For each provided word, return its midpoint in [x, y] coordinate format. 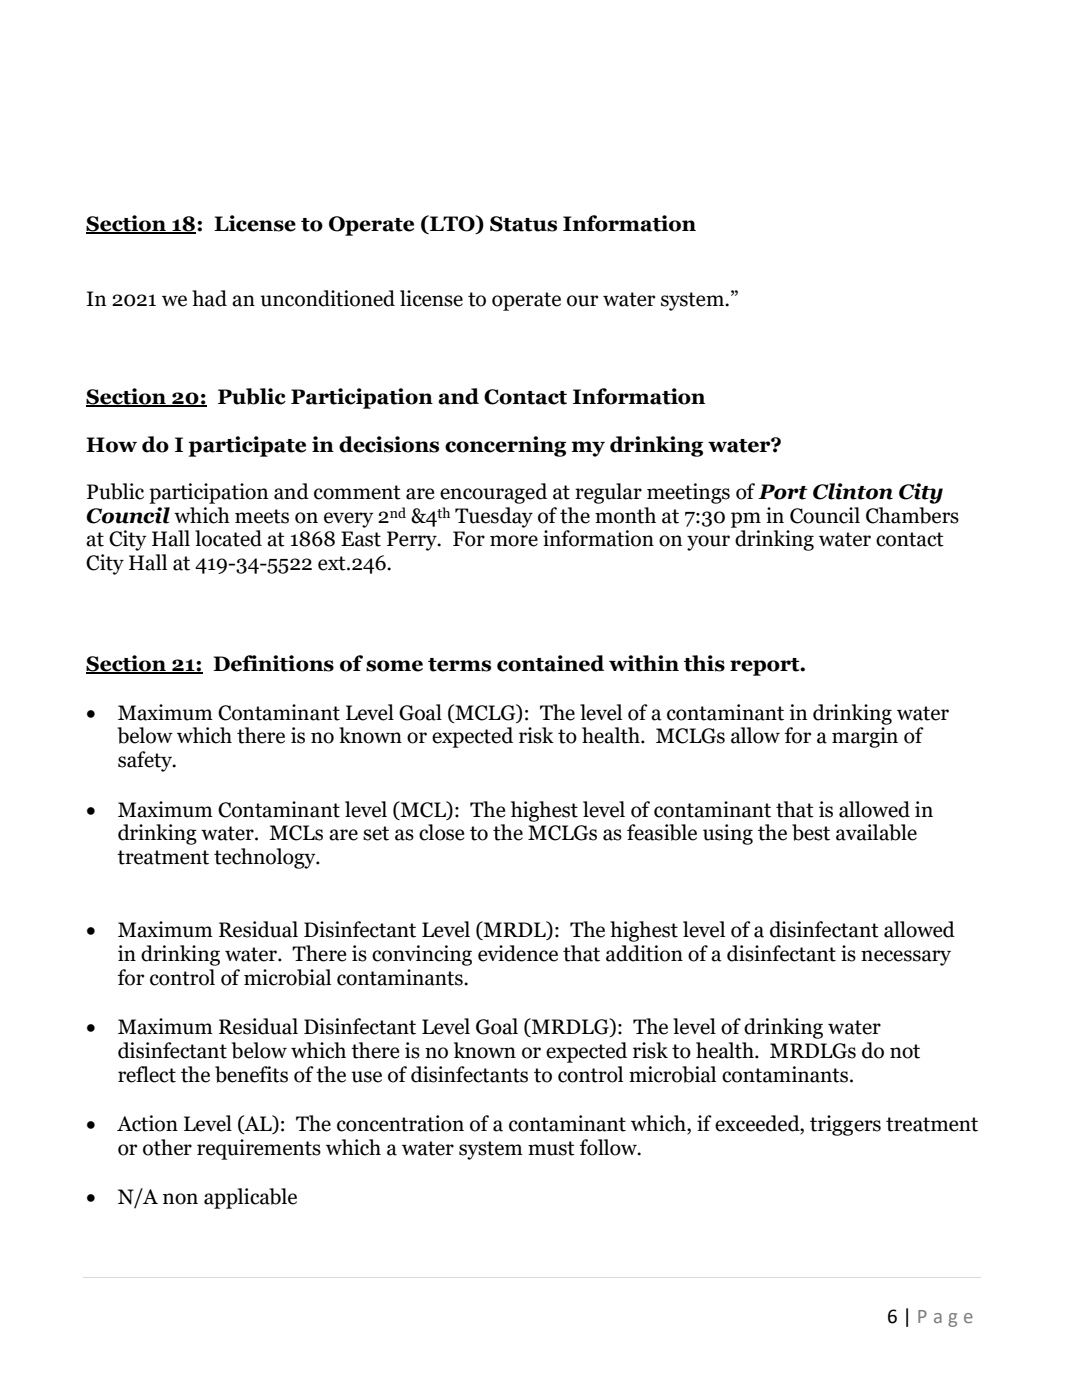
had [209, 298]
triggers [845, 1125]
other [167, 1147]
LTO [452, 224]
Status [523, 224]
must [551, 1148]
